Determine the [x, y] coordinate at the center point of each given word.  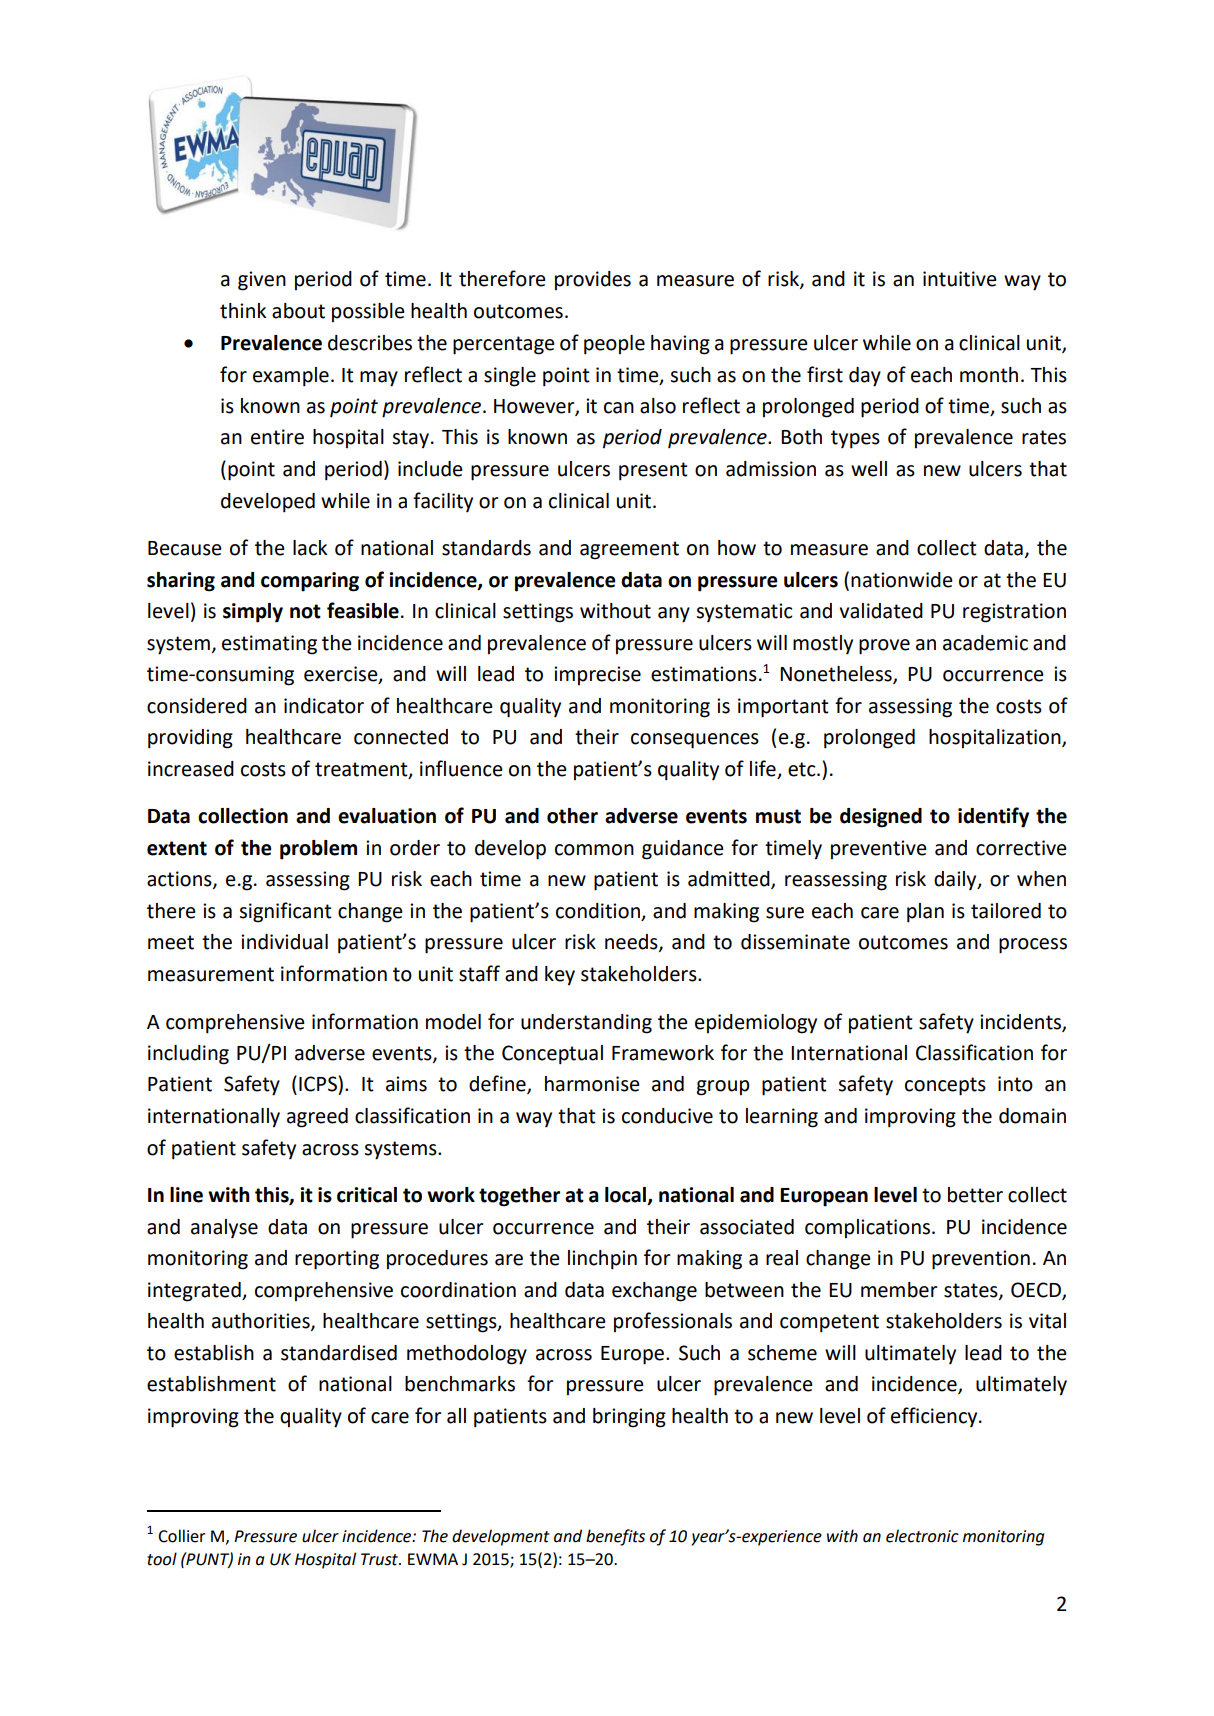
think [243, 311]
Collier [181, 1536]
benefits [615, 1537]
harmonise [592, 1084]
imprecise [597, 675]
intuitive [960, 279]
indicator [324, 706]
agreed [317, 1118]
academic [985, 643]
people [614, 345]
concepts [945, 1086]
